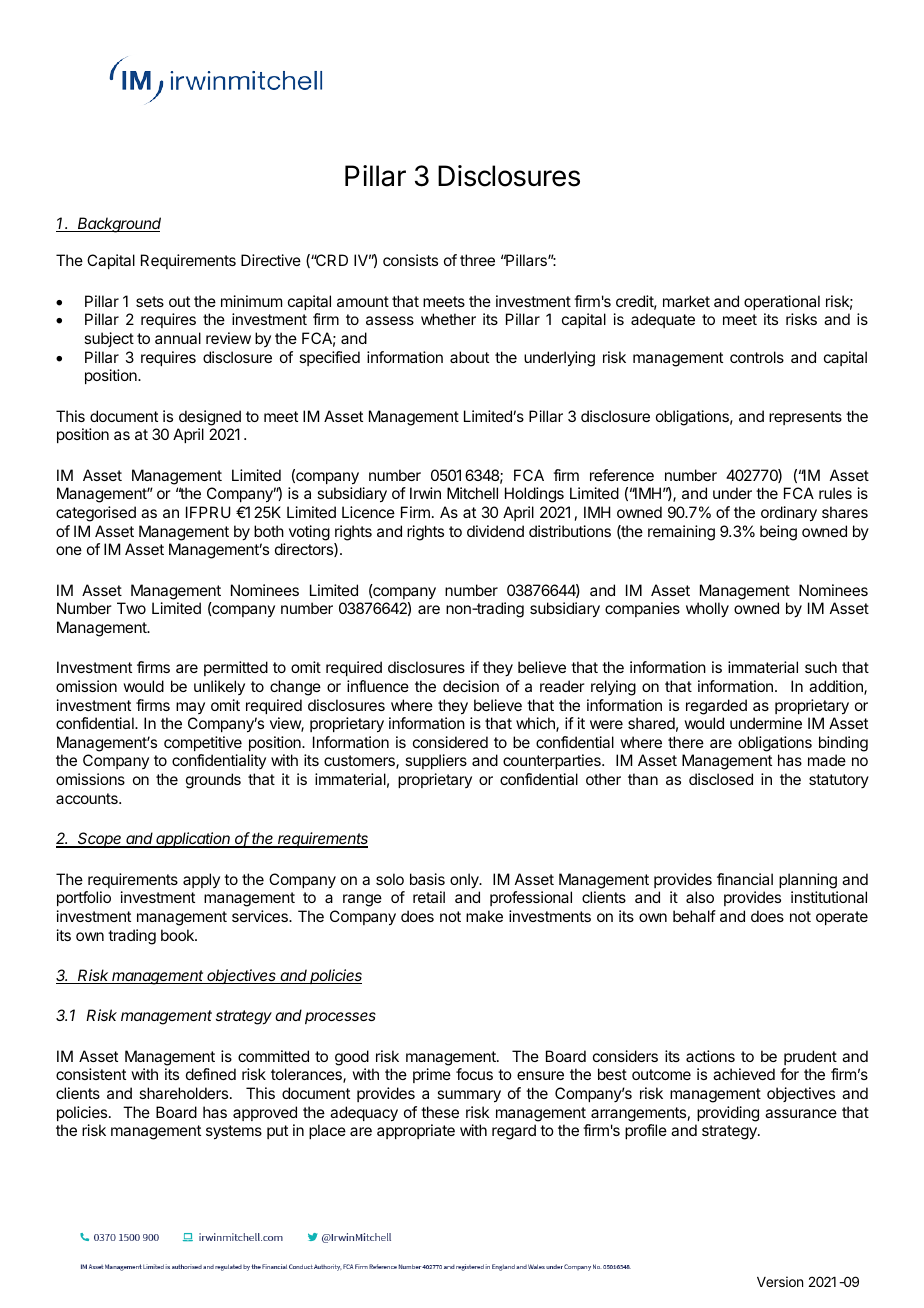 This screenshot has width=924, height=1308. I want to click on dividend, so click(495, 531).
